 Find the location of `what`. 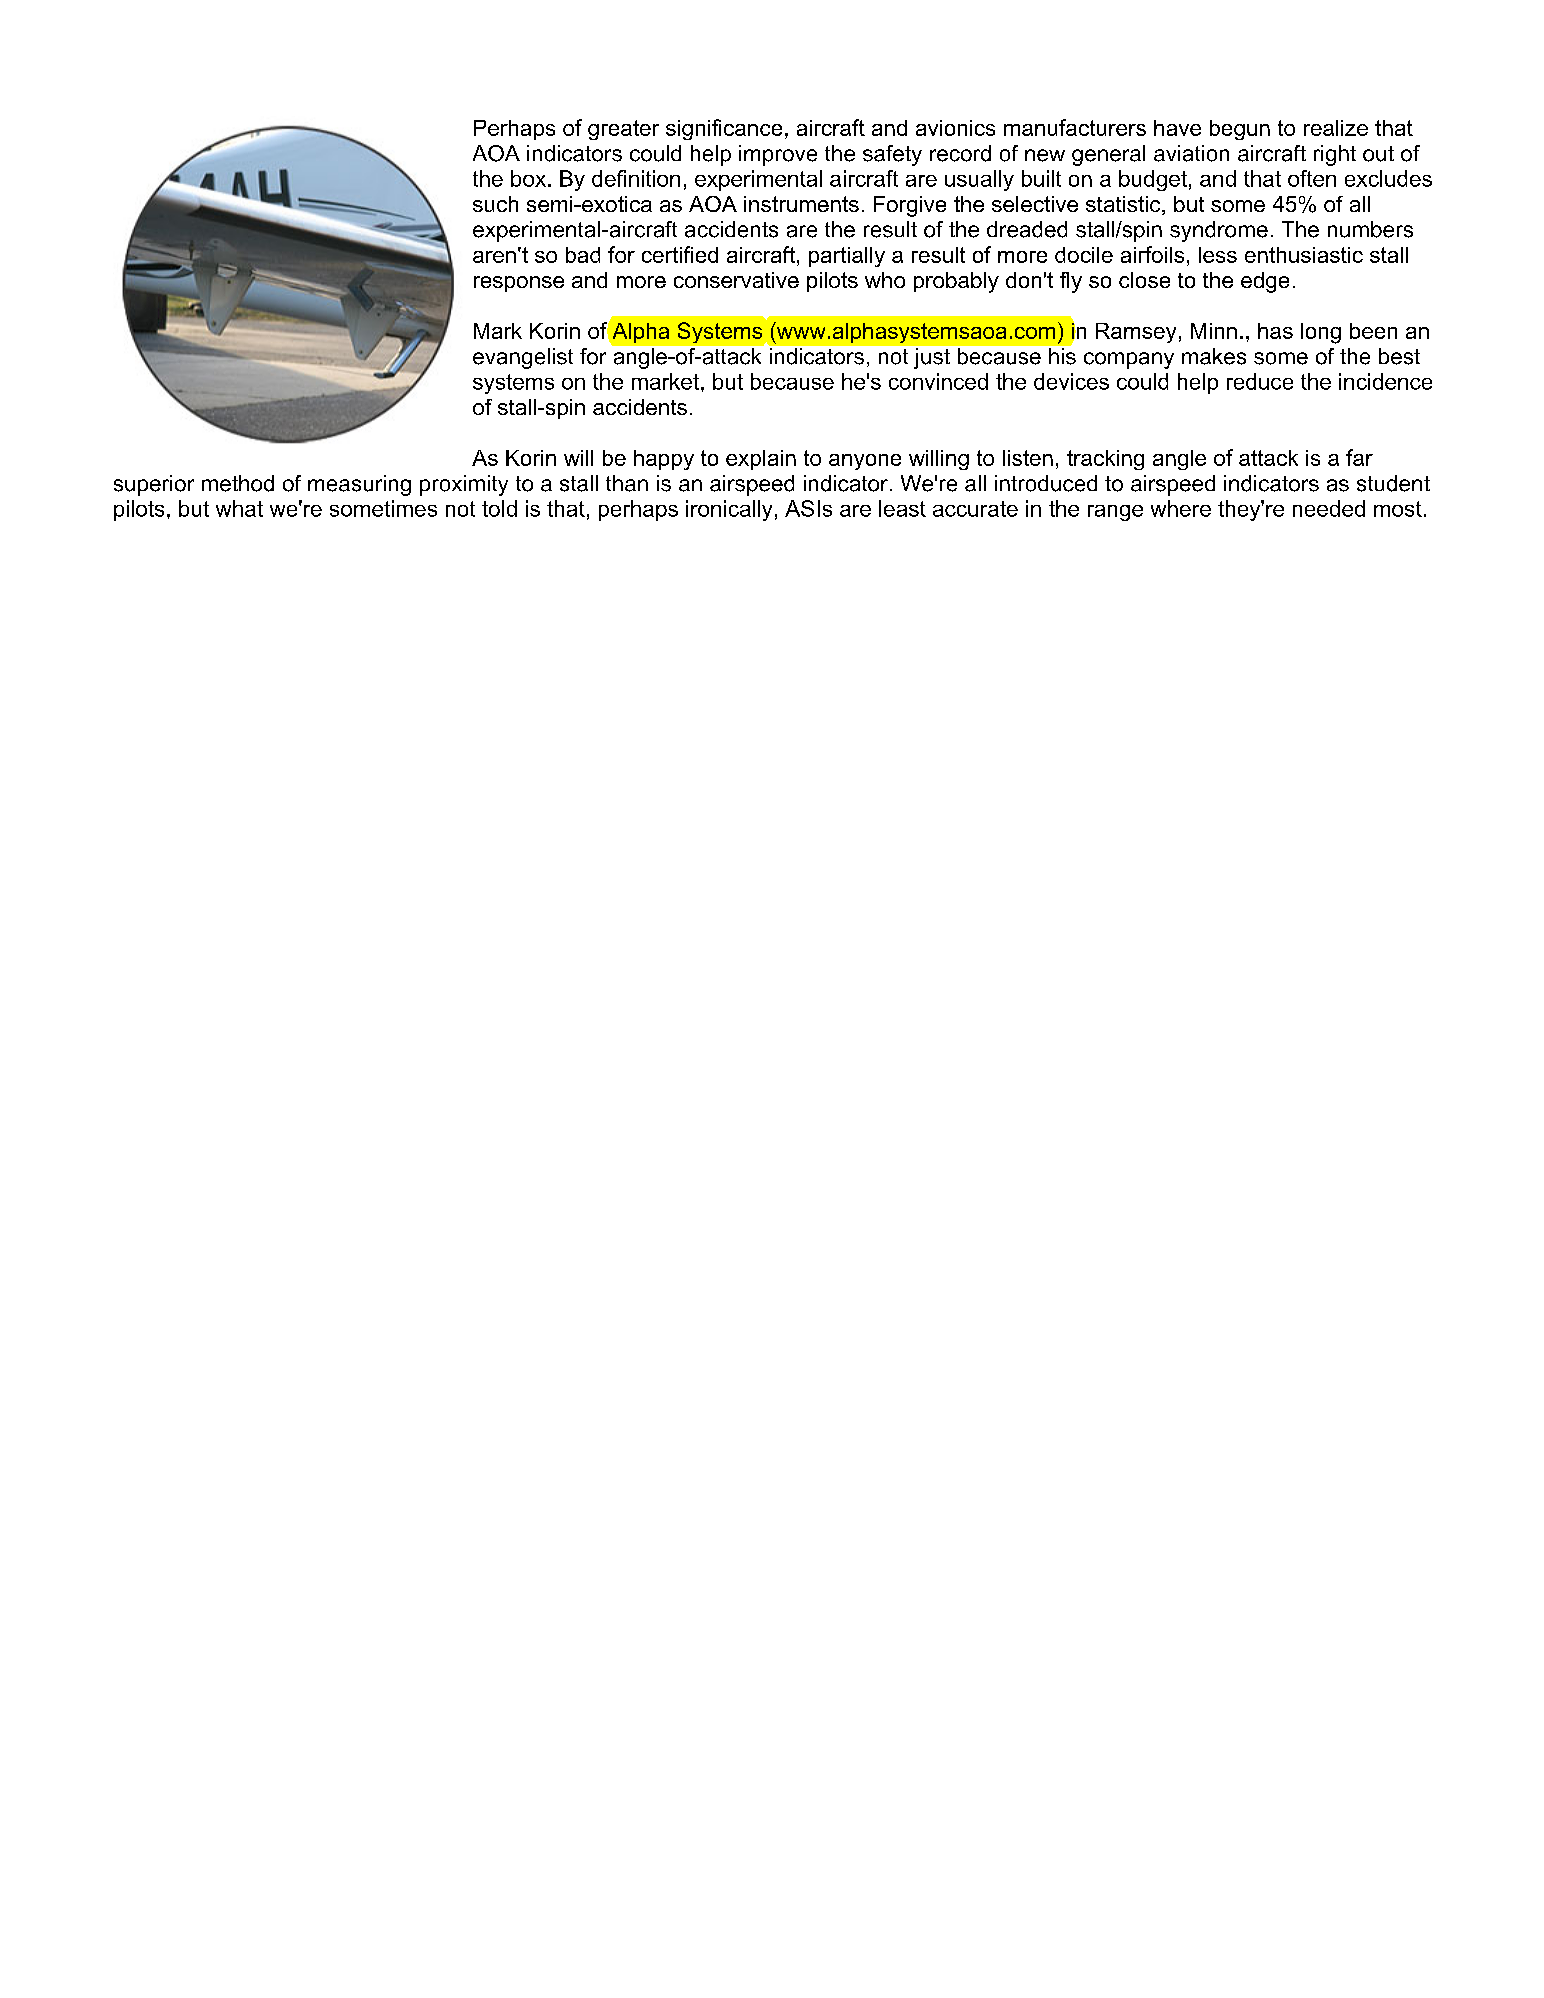

what is located at coordinates (239, 508).
